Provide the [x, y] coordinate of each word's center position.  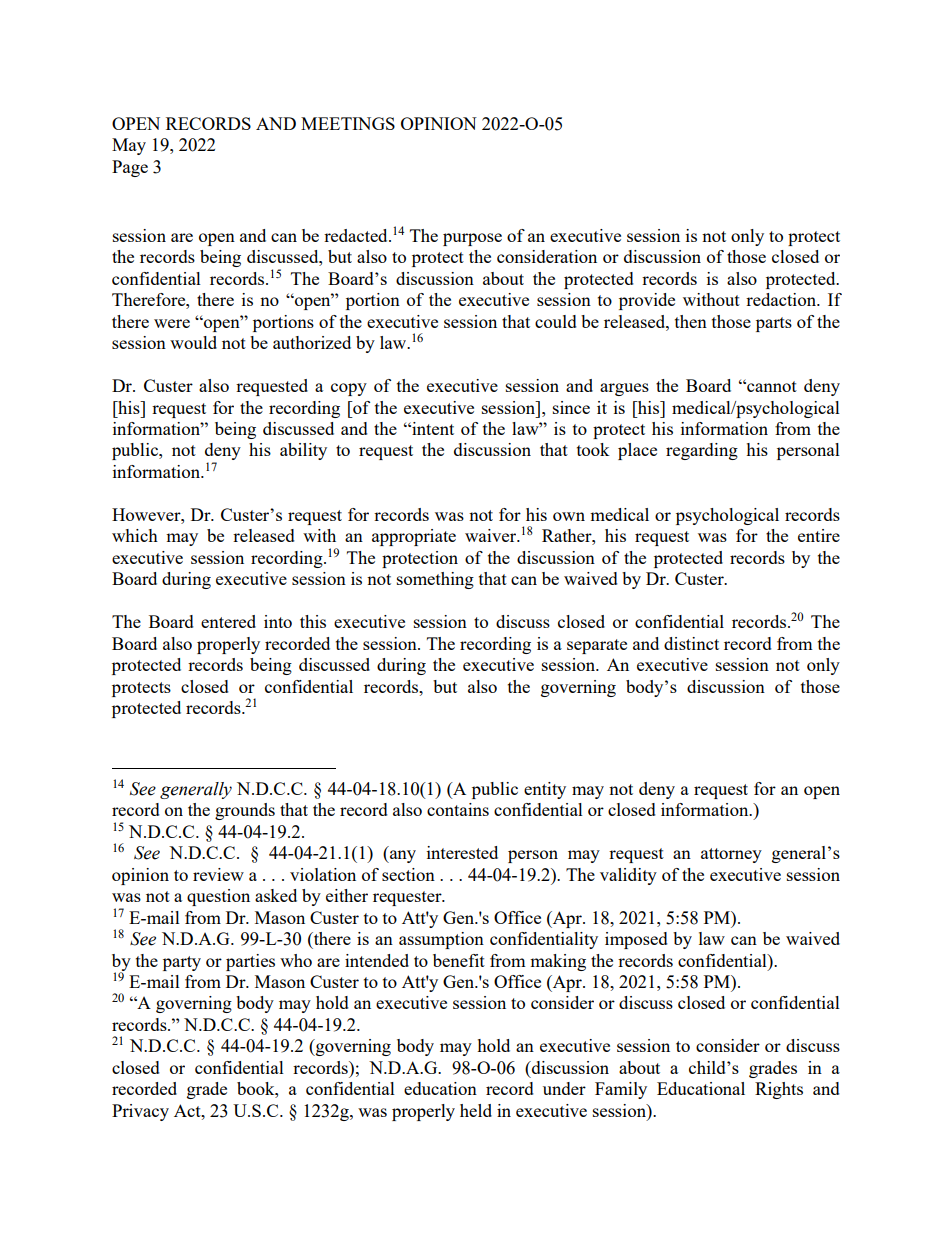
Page [130, 168]
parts [774, 324]
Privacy [140, 1112]
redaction [782, 299]
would [193, 342]
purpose [472, 239]
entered [228, 621]
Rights [779, 1090]
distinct [691, 643]
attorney [731, 855]
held [476, 1110]
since [571, 407]
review [218, 874]
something [435, 580]
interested [462, 852]
